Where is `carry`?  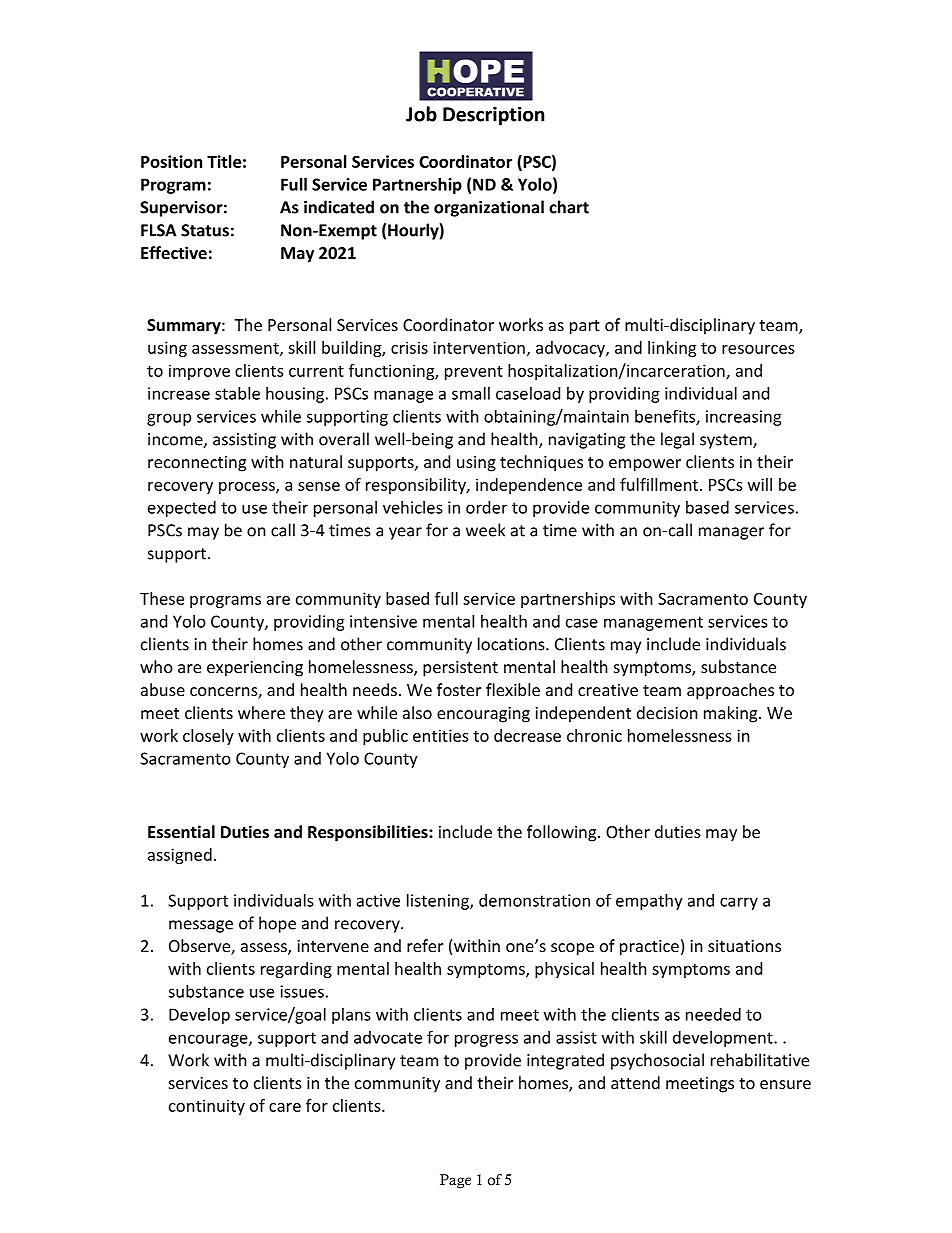
carry is located at coordinates (739, 903).
